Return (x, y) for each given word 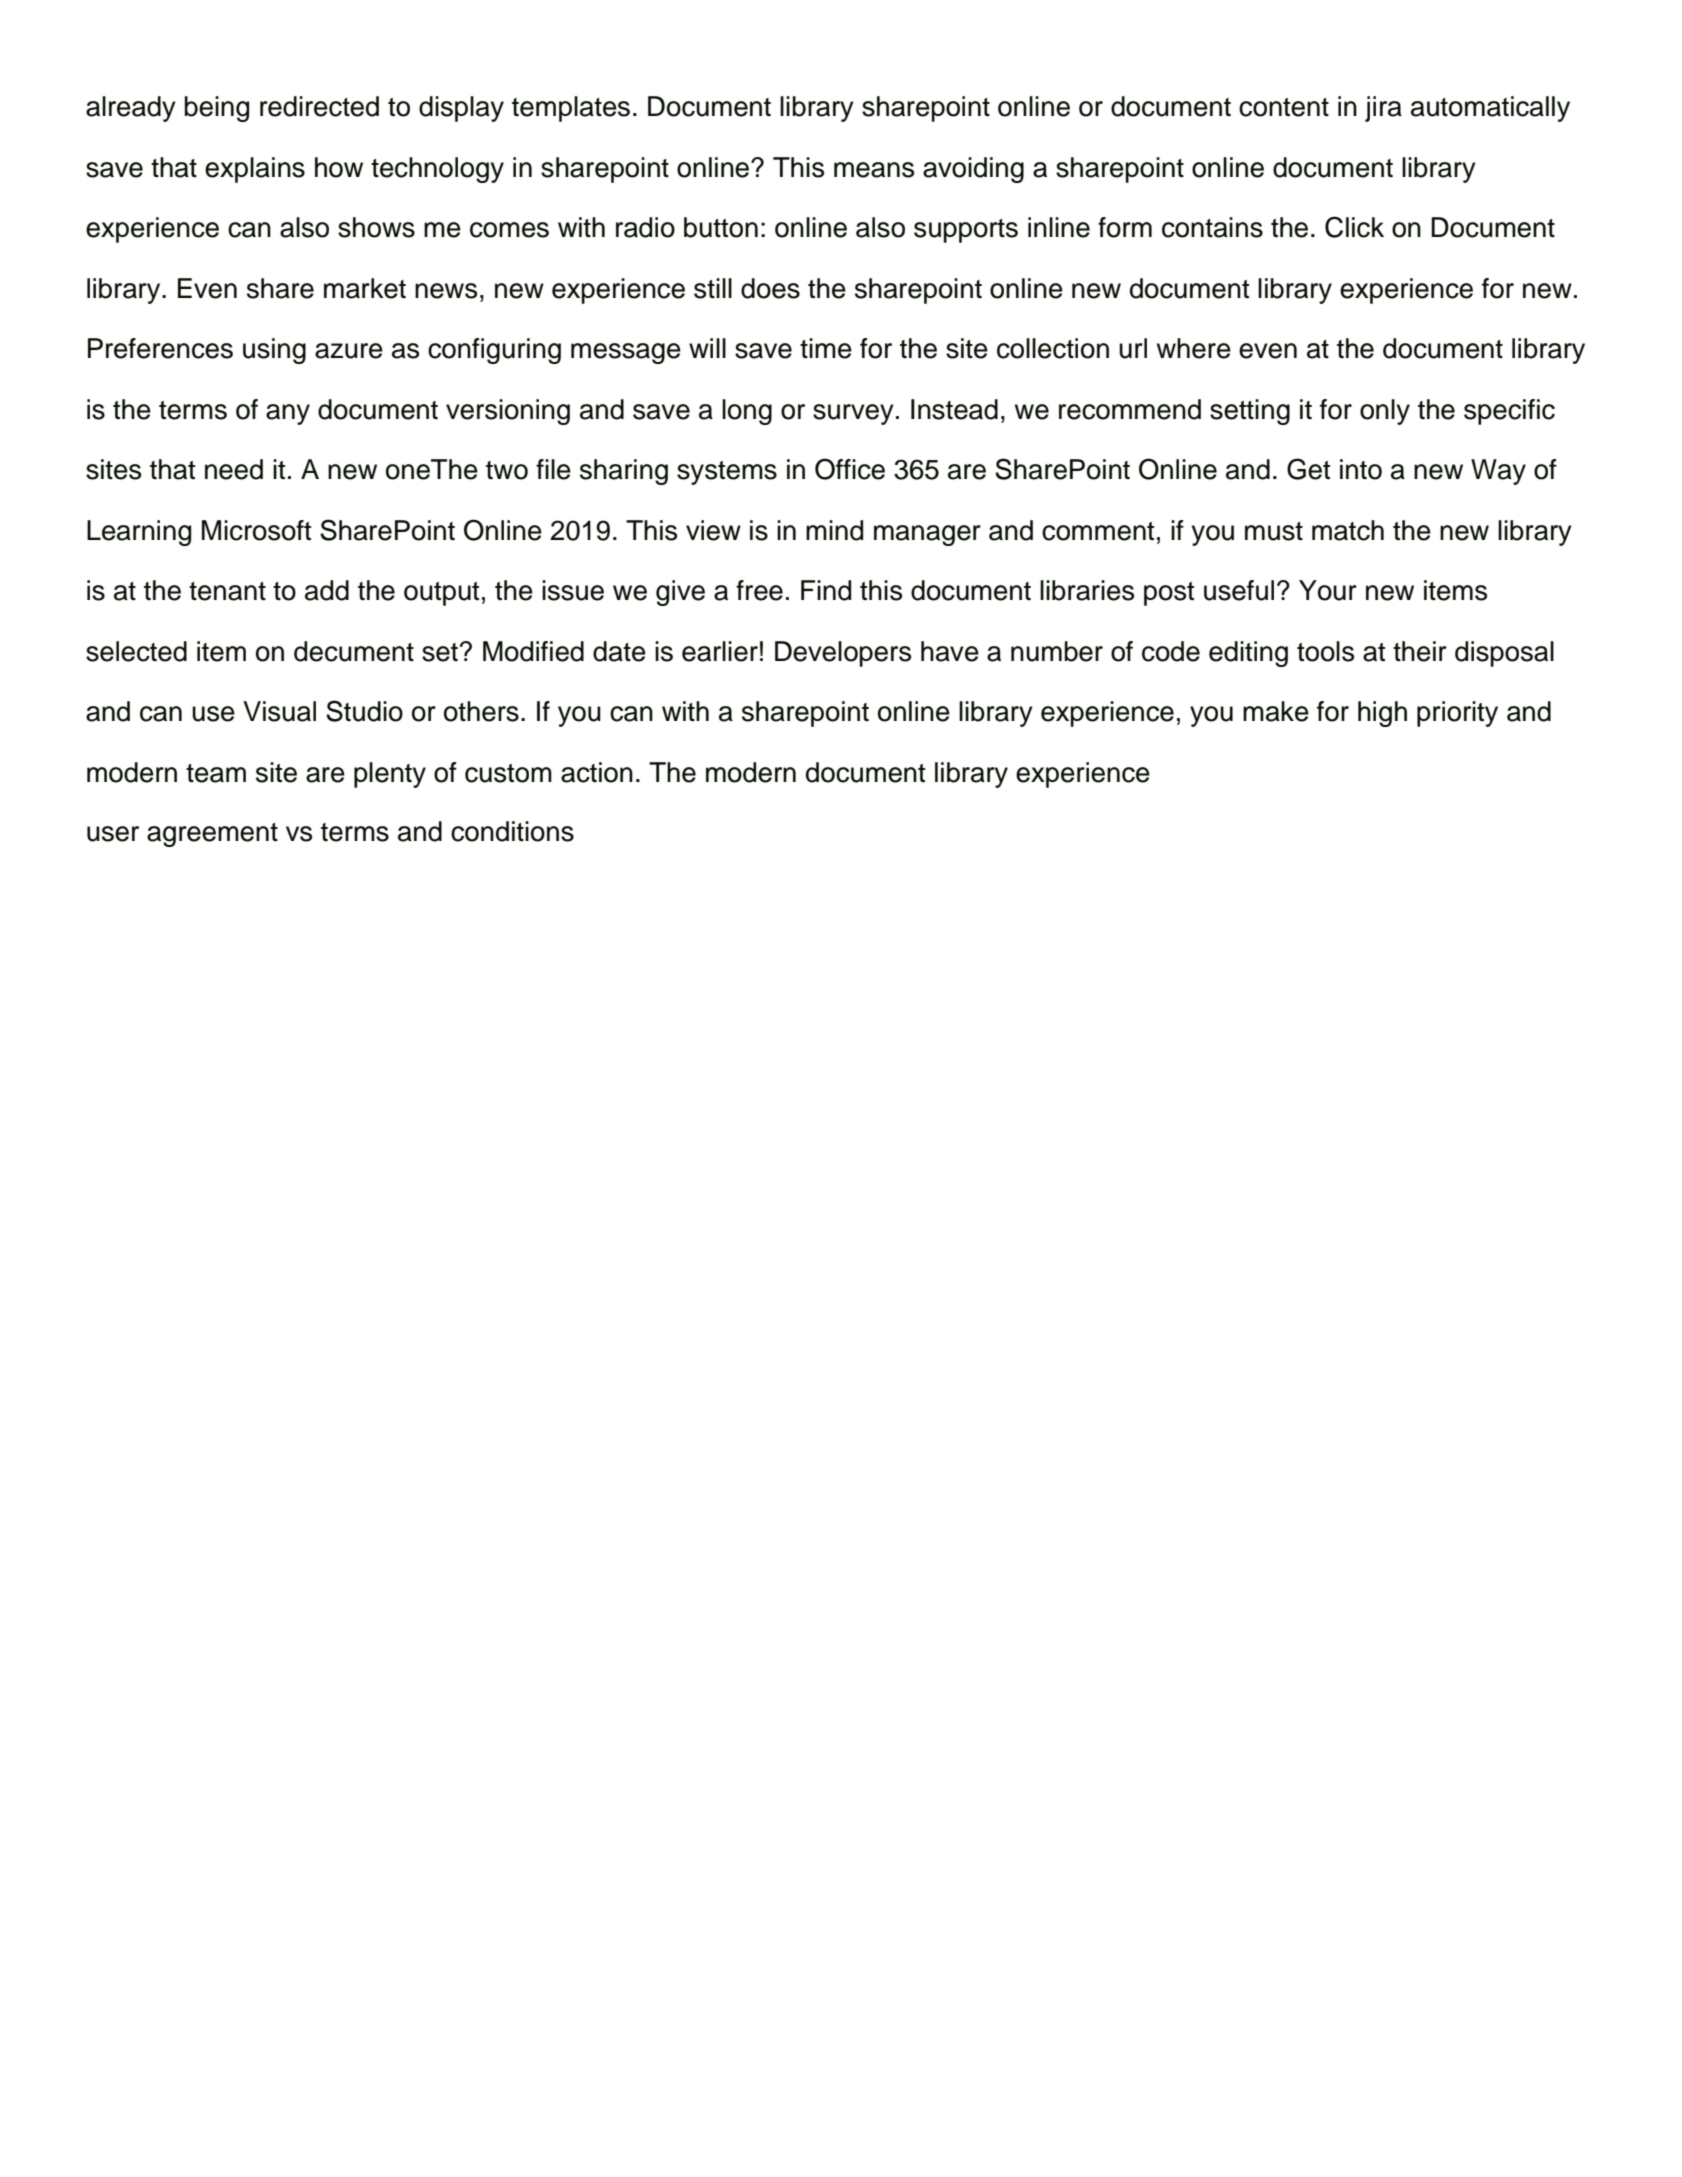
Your (1328, 590)
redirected (319, 106)
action (597, 772)
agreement (212, 835)
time (826, 348)
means (874, 170)
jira (1383, 109)
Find (826, 590)
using (274, 351)
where (1194, 348)
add (327, 590)
